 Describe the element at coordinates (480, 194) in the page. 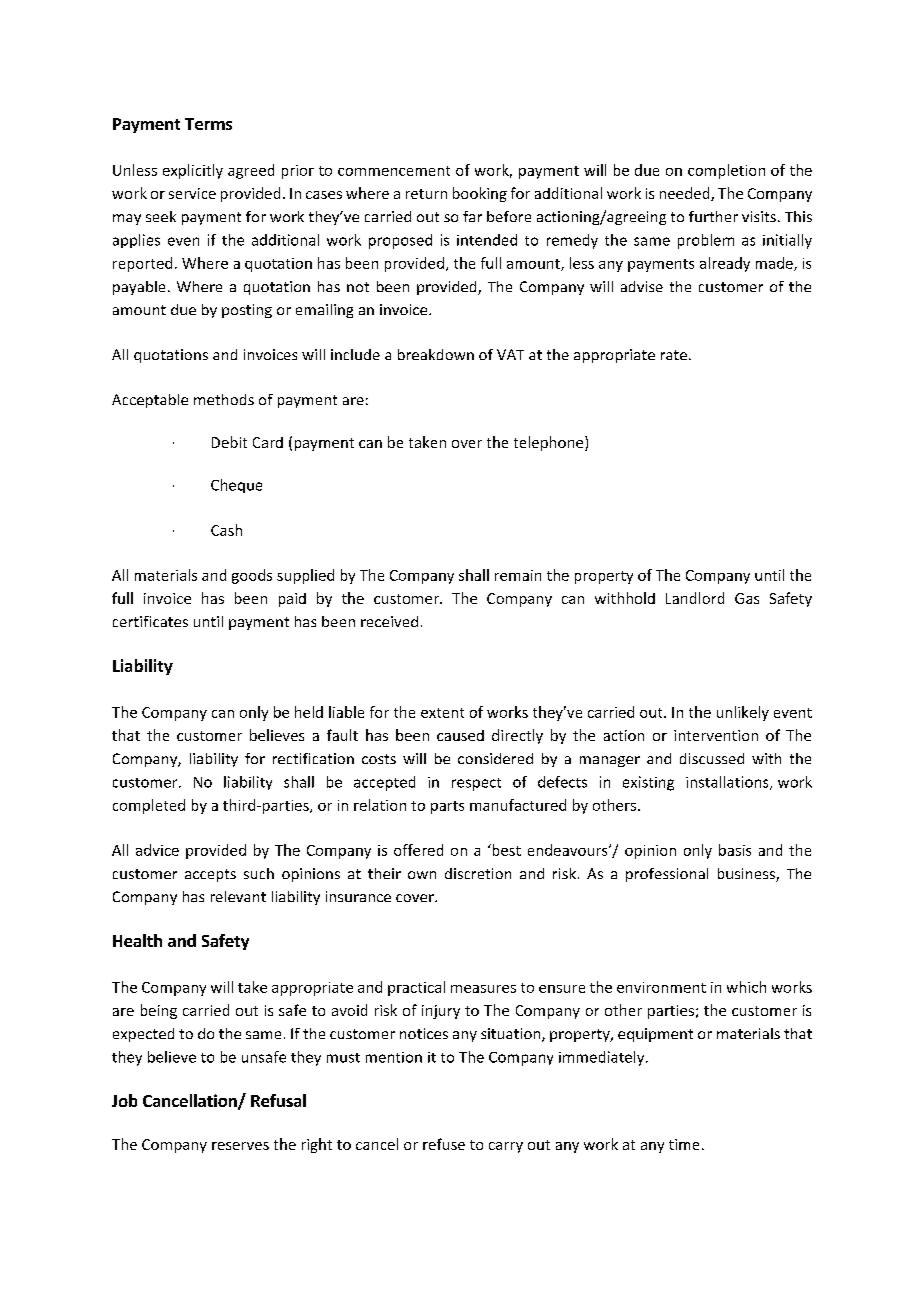

I see `booking` at that location.
